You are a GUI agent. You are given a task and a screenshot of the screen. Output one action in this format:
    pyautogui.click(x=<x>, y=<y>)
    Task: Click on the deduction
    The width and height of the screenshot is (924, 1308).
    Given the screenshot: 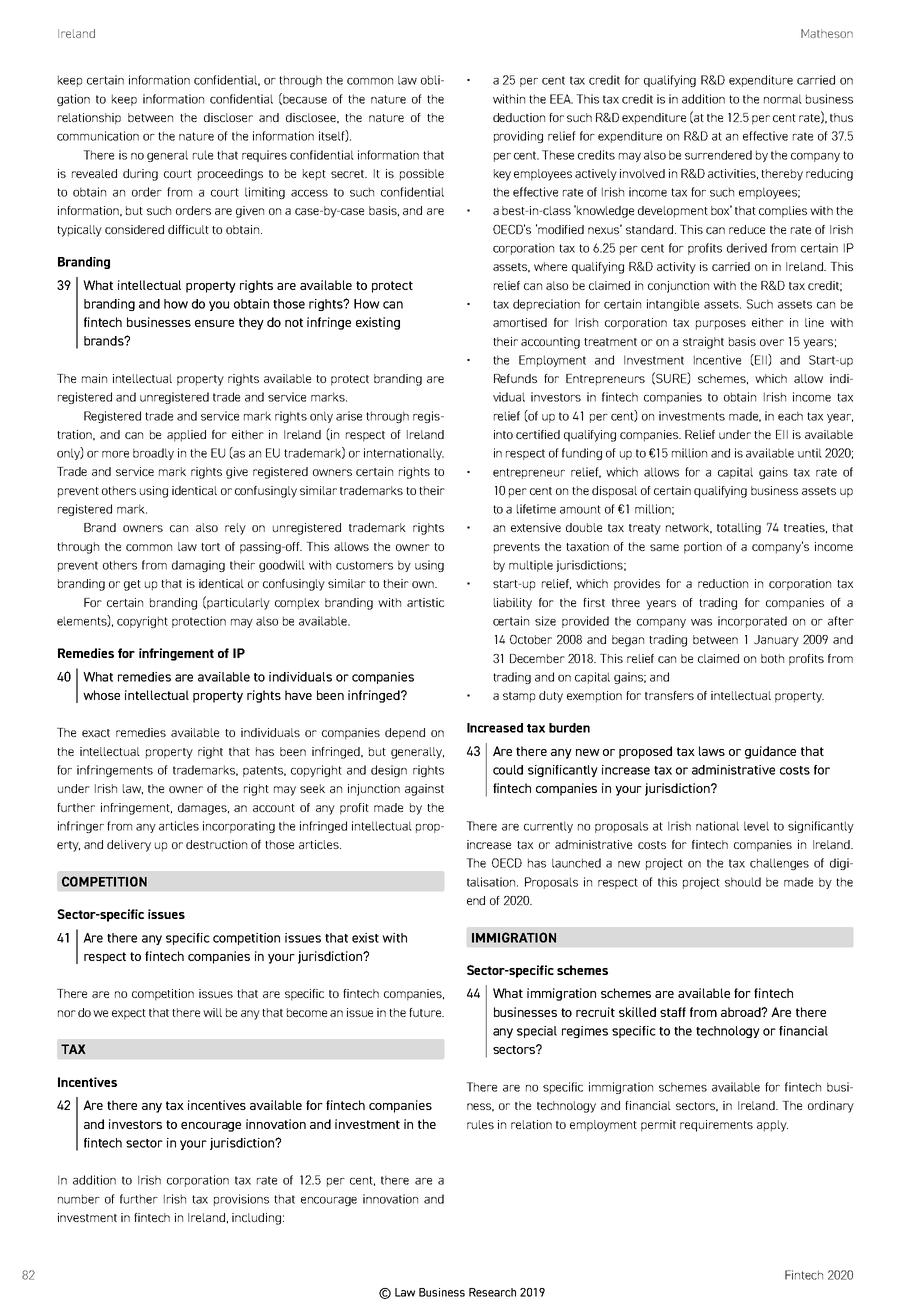 What is the action you would take?
    pyautogui.click(x=519, y=117)
